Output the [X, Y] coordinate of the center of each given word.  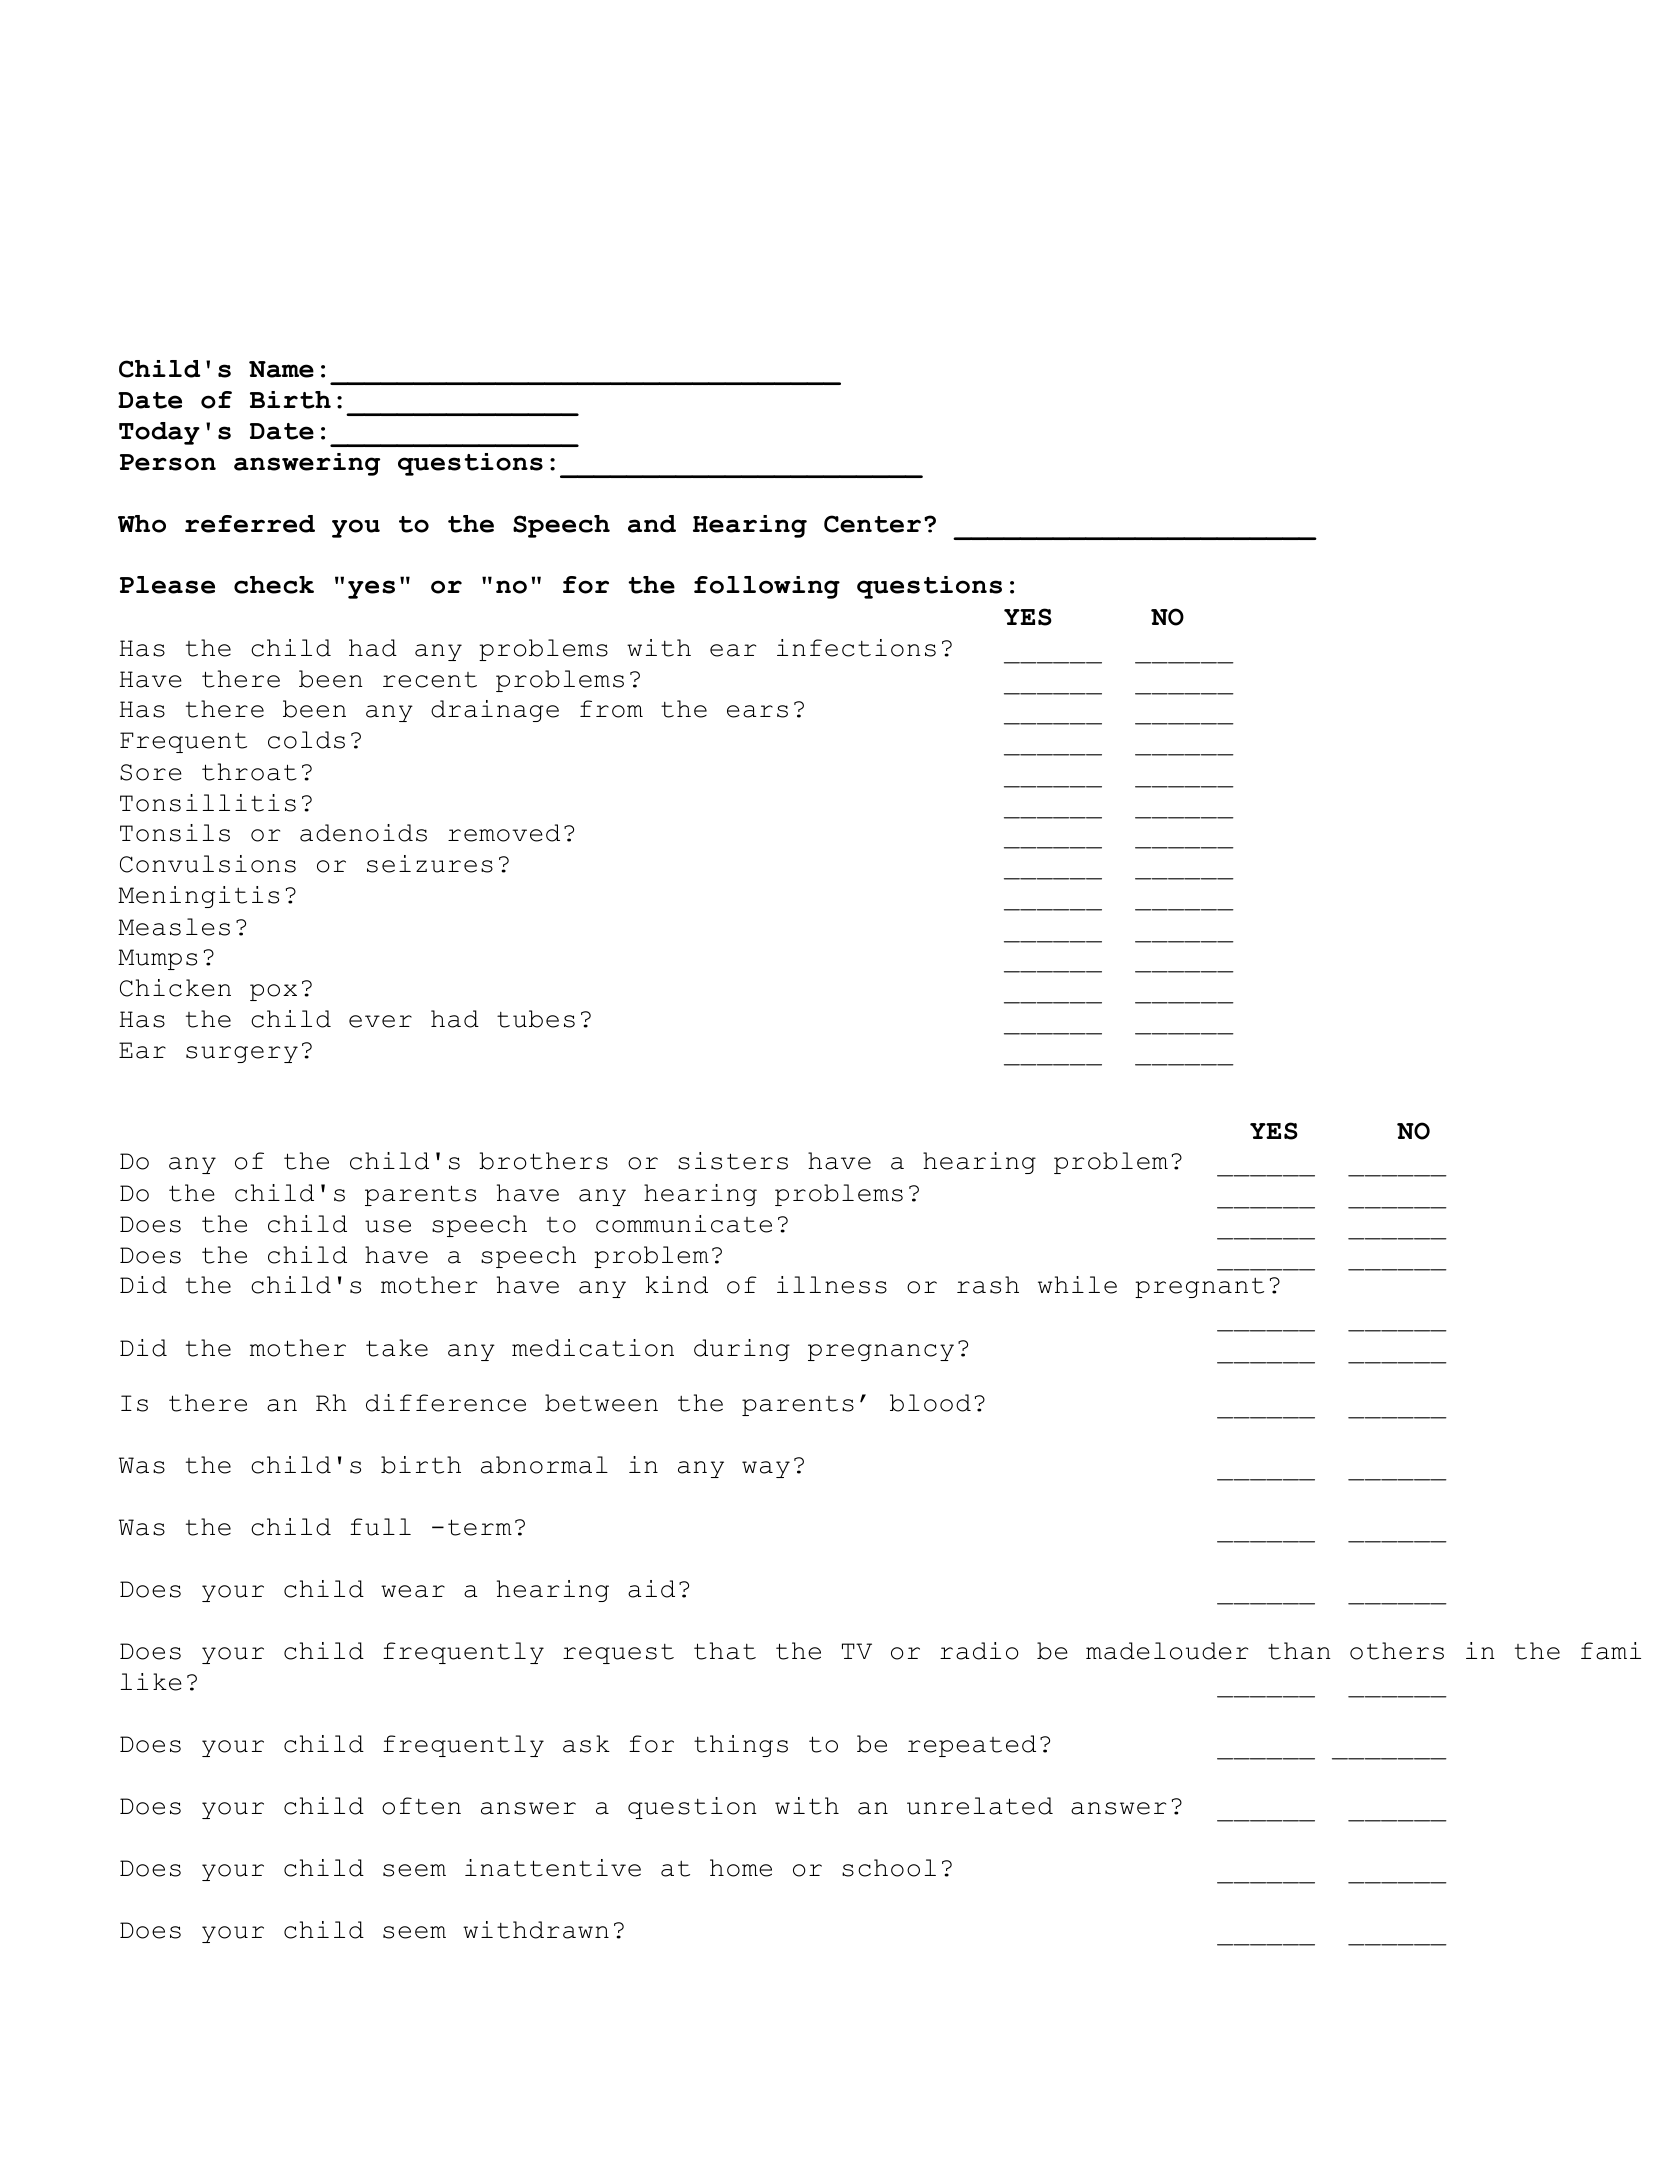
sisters [733, 1161]
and [652, 524]
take [397, 1348]
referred [250, 524]
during [742, 1350]
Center [872, 524]
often [421, 1806]
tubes [536, 1019]
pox [273, 992]
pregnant [1199, 1287]
